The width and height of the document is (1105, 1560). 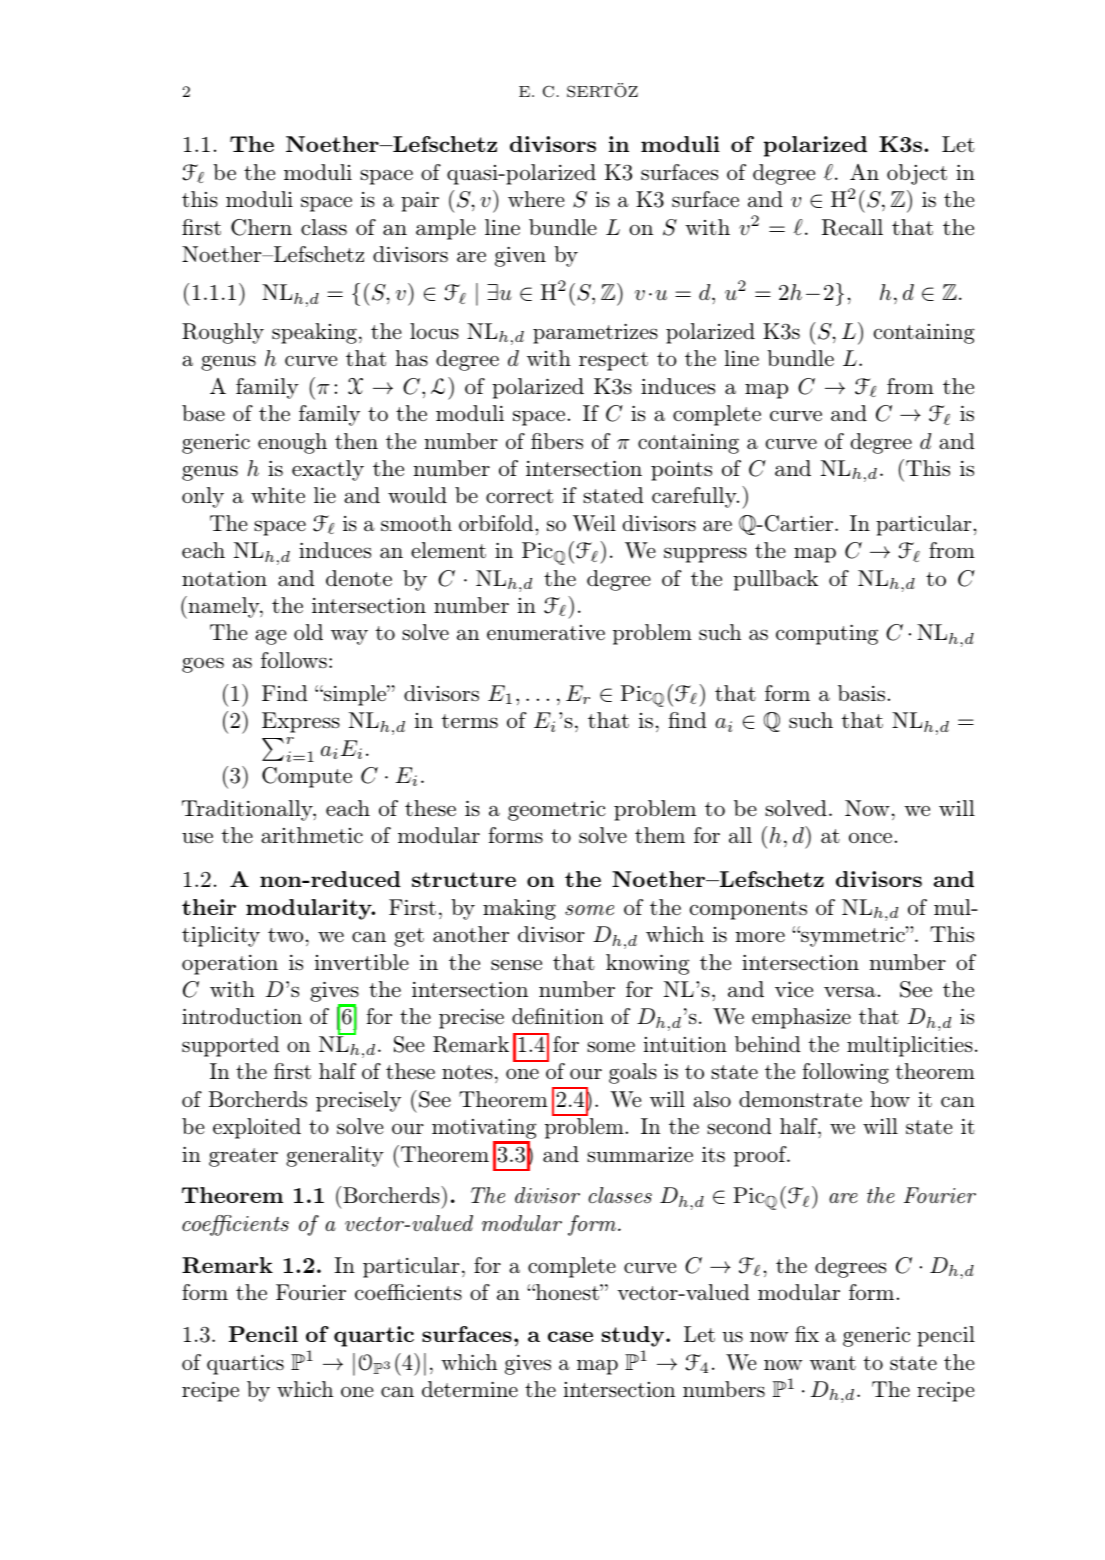 I want to click on where, so click(x=536, y=199).
